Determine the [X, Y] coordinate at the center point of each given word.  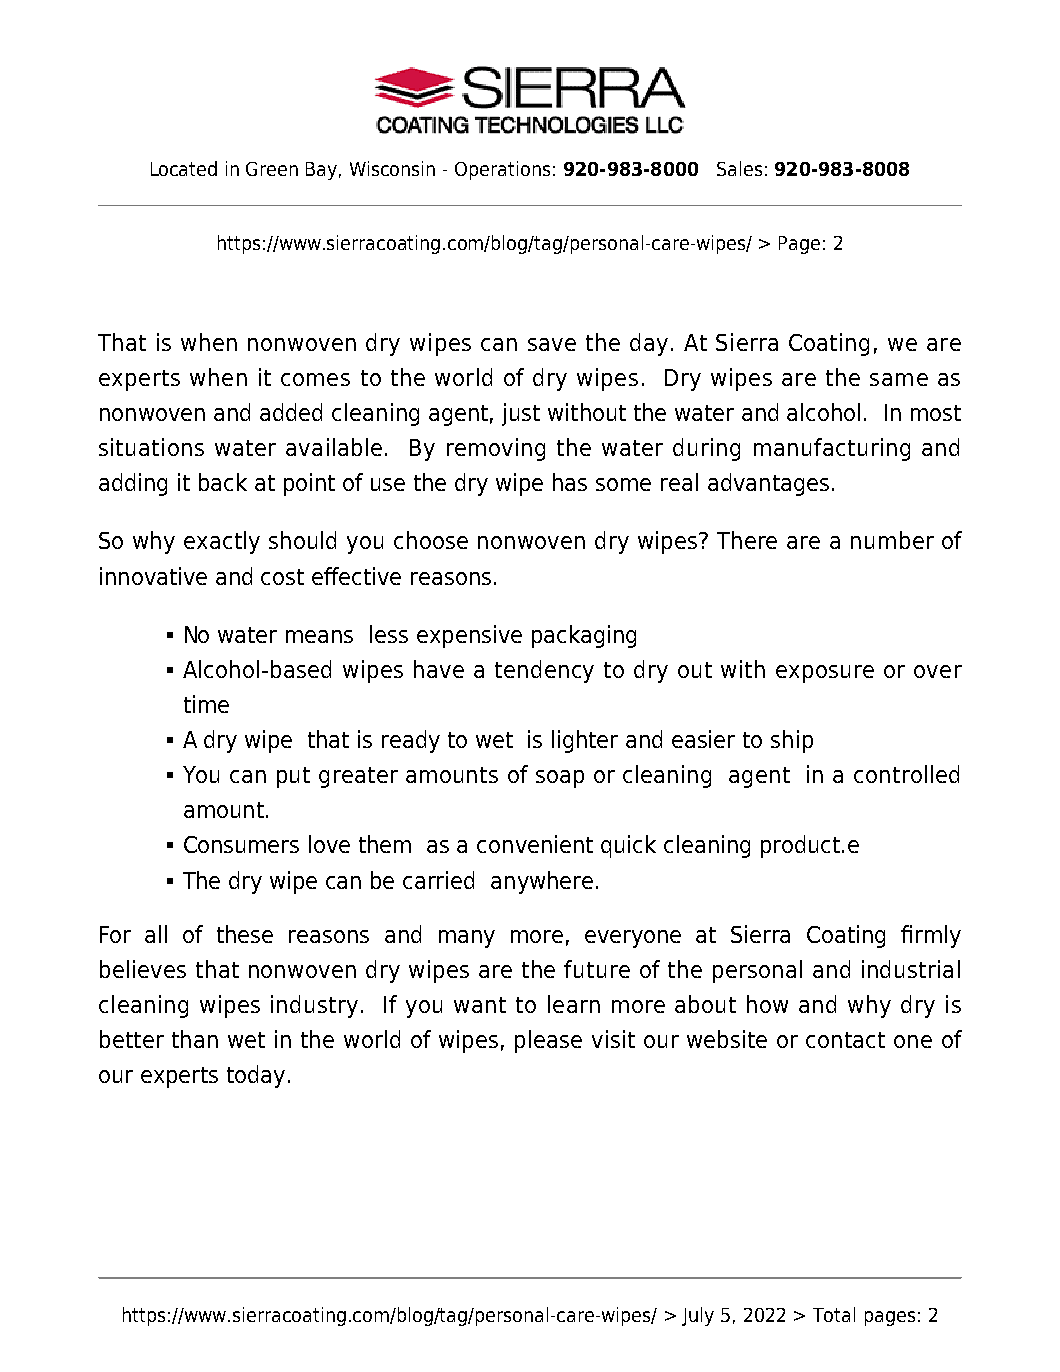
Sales [739, 168]
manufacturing [832, 449]
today [256, 1076]
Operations [502, 170]
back [223, 482]
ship [792, 741]
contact [845, 1040]
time [206, 704]
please [548, 1041]
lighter [585, 741]
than [195, 1039]
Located [184, 168]
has [570, 482]
